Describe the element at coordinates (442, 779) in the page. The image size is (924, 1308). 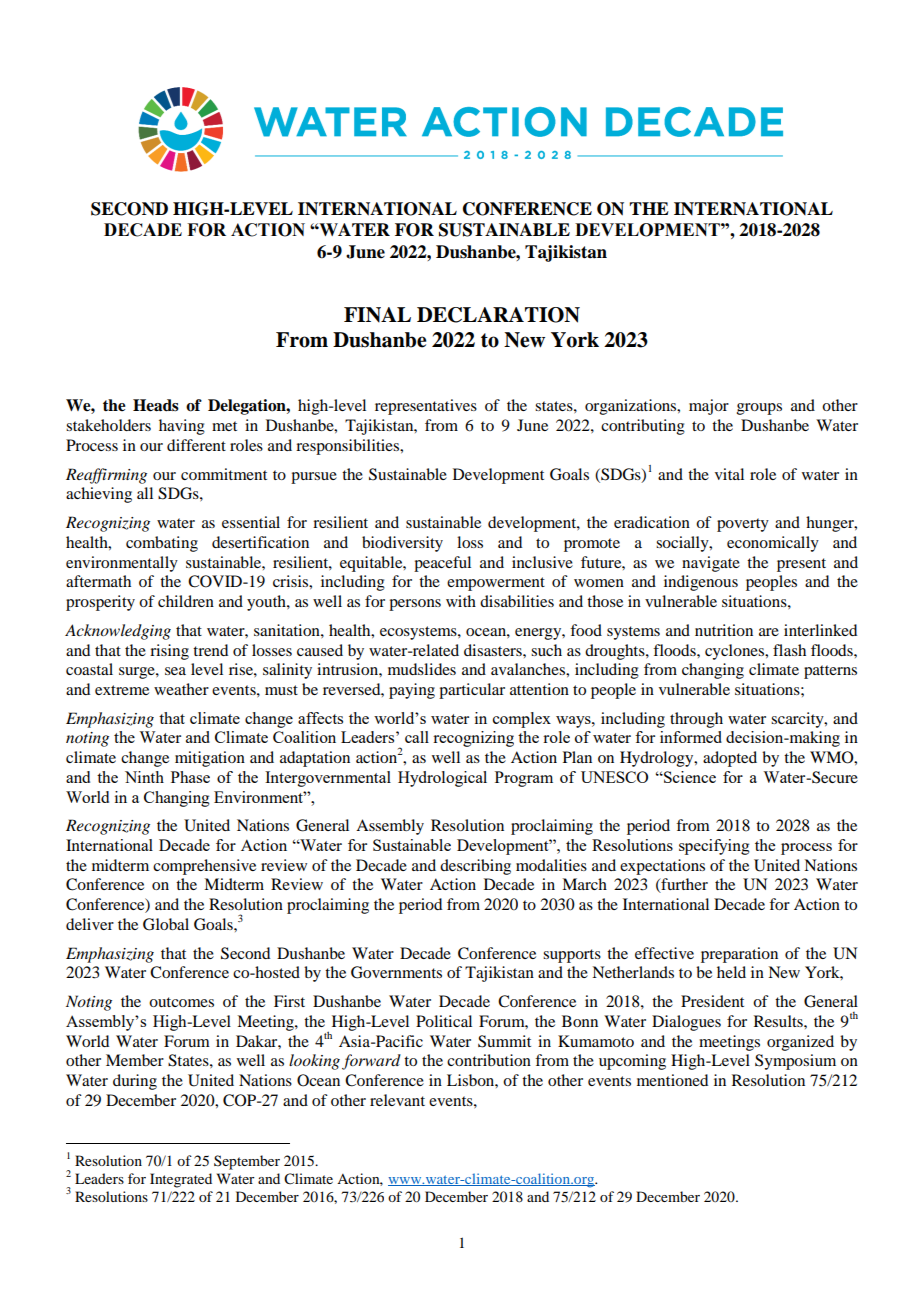
I see `Hydrological` at that location.
